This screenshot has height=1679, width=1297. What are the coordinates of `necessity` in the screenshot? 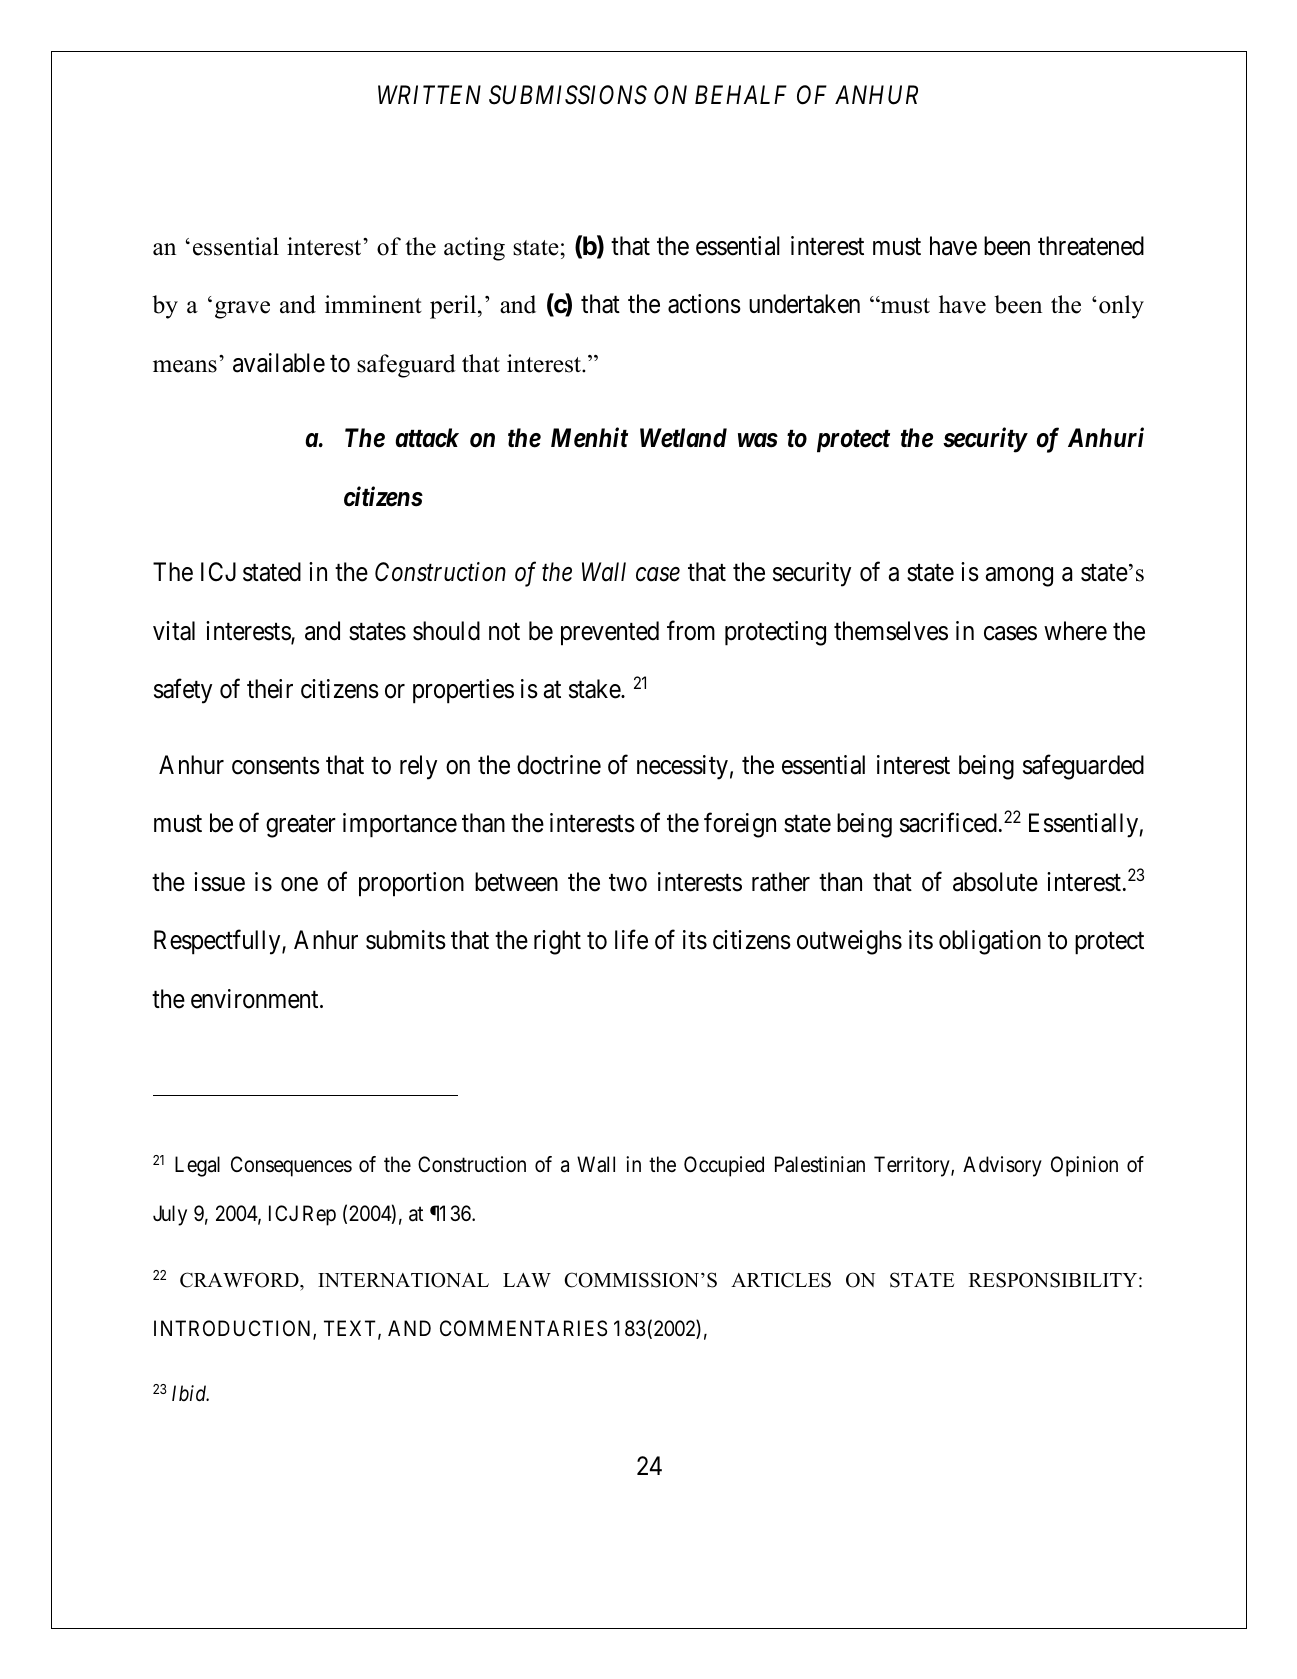 It's located at (682, 767).
